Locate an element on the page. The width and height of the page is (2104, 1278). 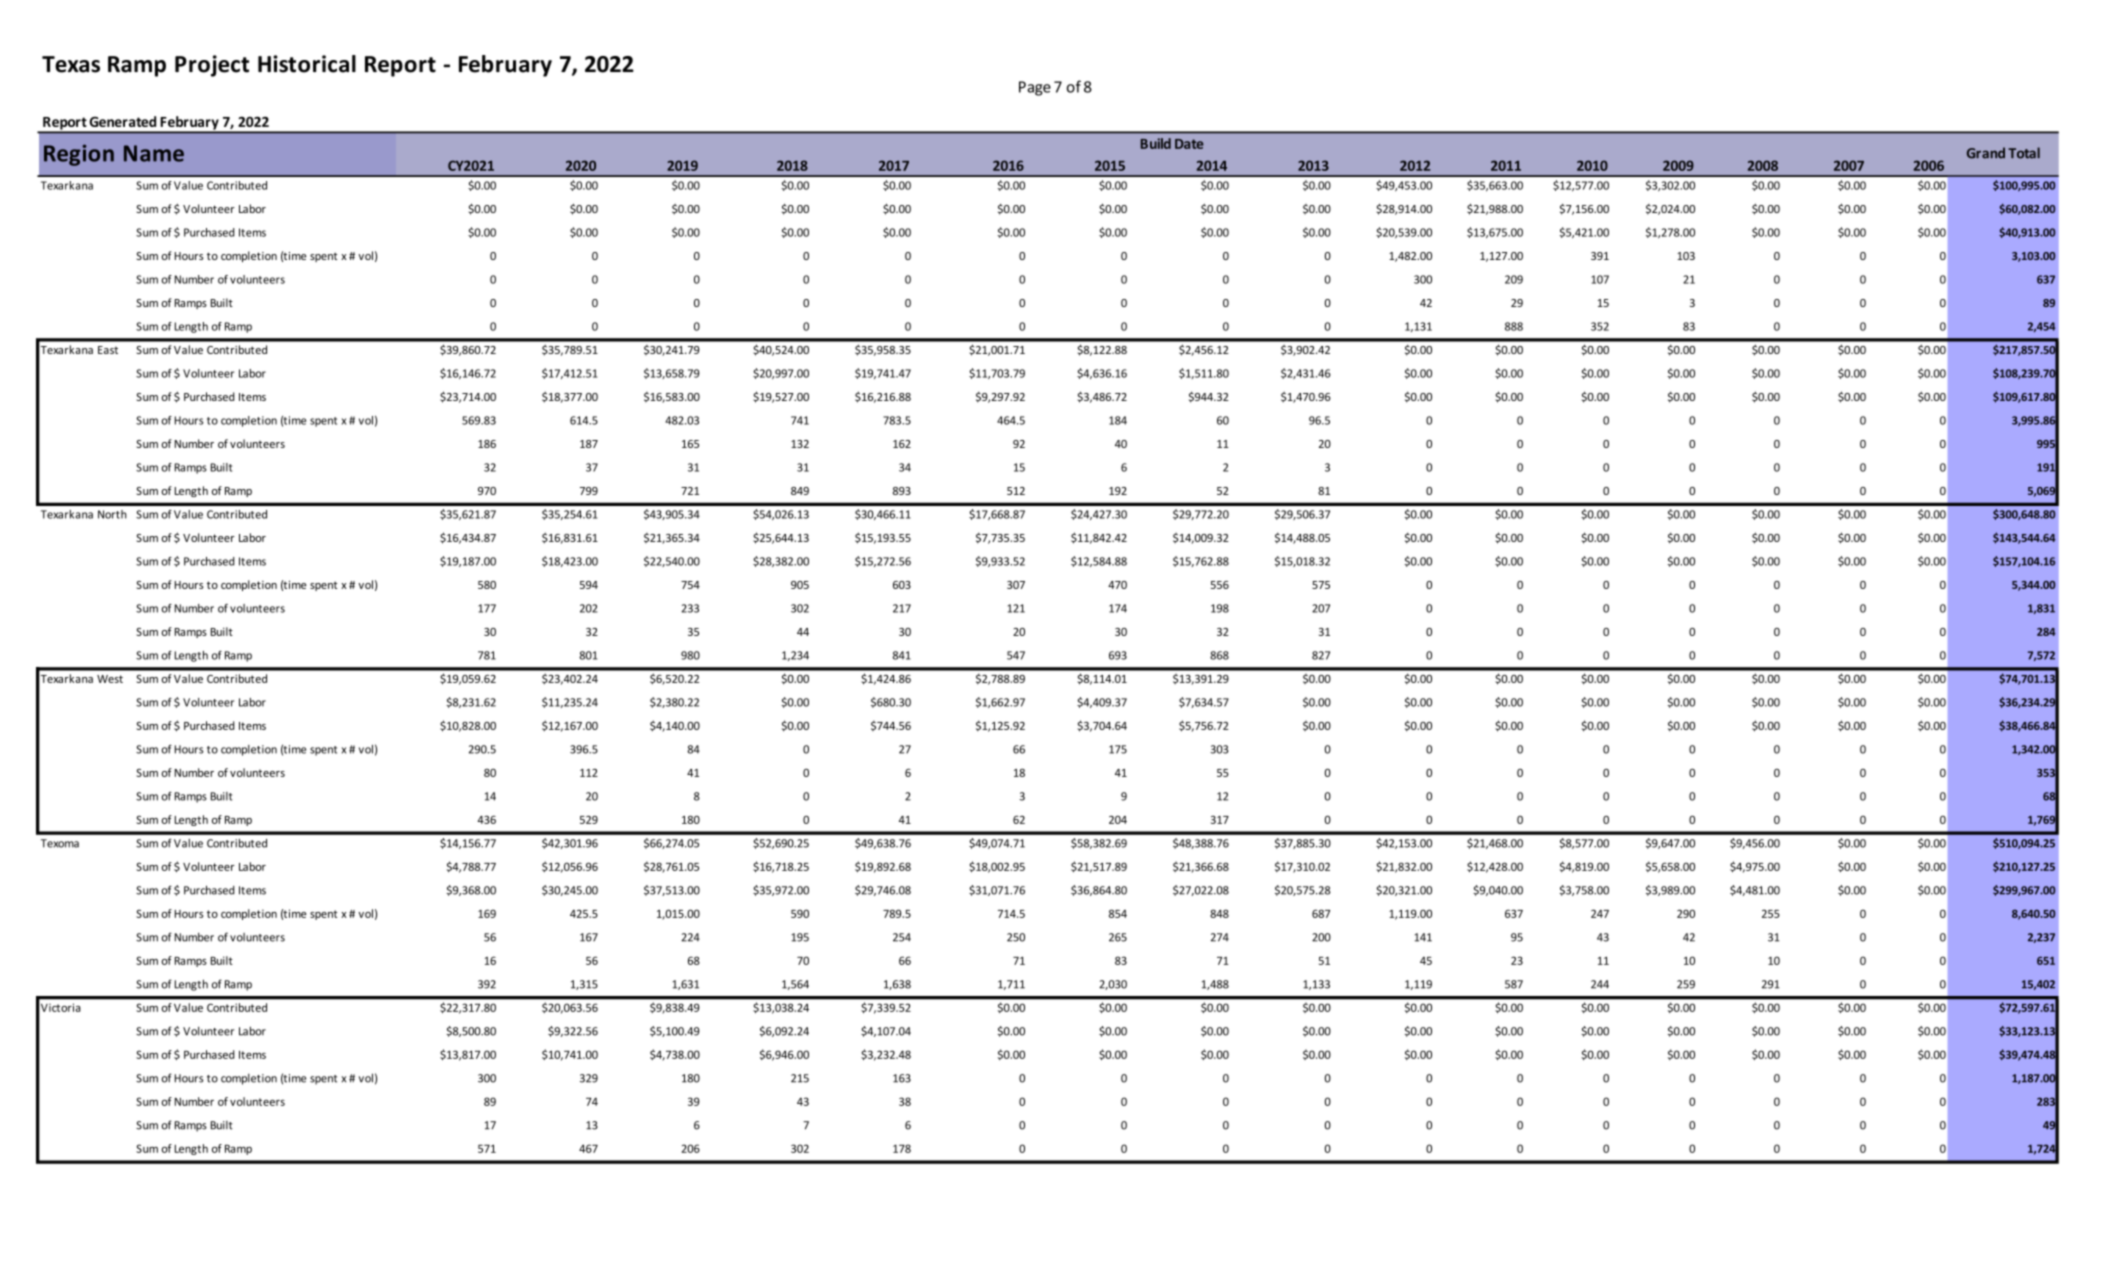
Historical is located at coordinates (307, 64).
